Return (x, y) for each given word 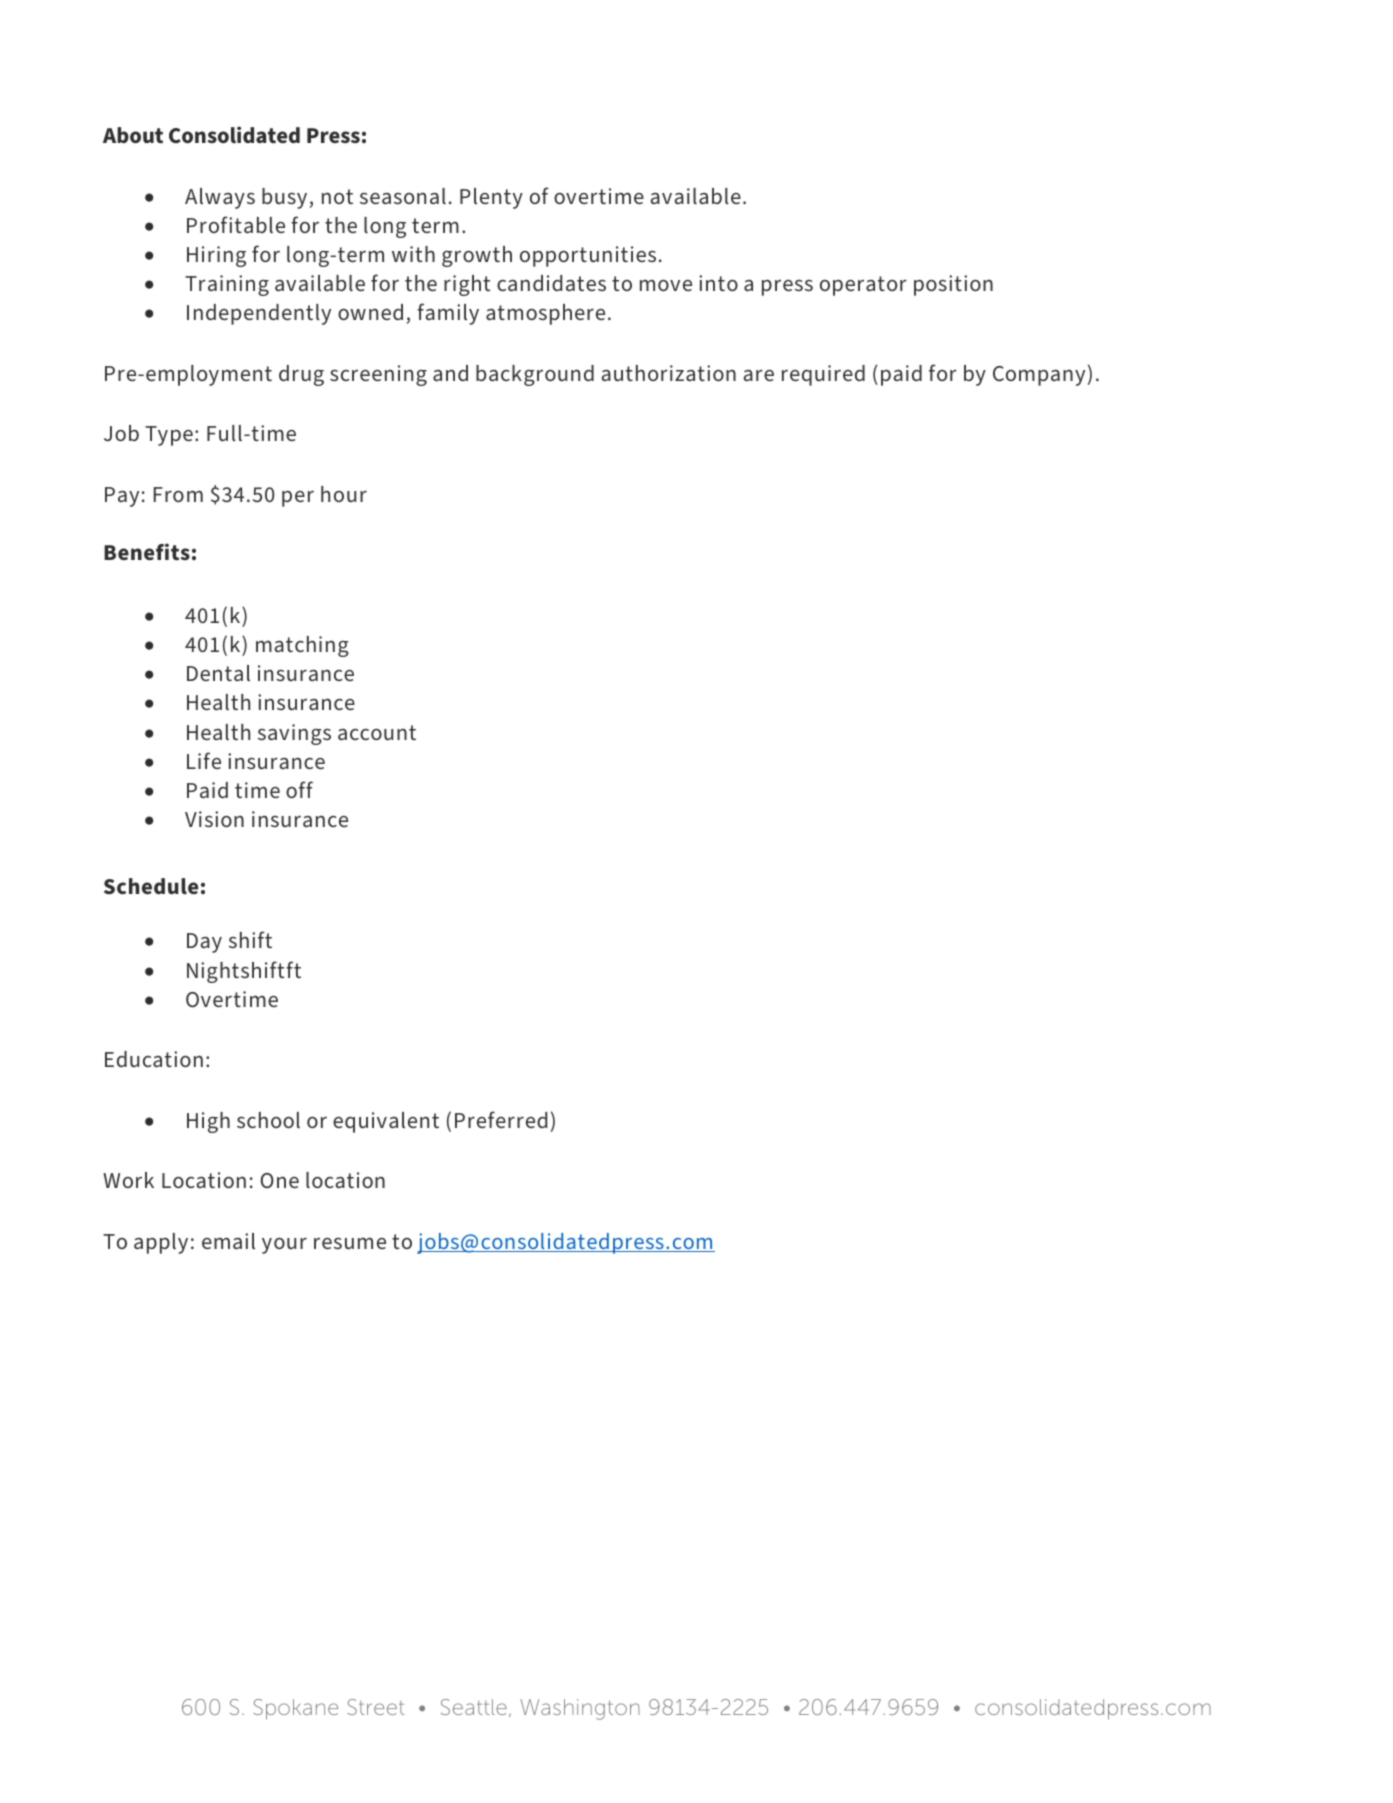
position (953, 285)
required (823, 375)
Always (220, 198)
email (228, 1241)
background (535, 375)
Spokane (295, 1709)
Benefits (147, 552)
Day (204, 943)
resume (350, 1243)
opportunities (588, 256)
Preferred (501, 1120)
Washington (580, 1709)
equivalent (386, 1122)
